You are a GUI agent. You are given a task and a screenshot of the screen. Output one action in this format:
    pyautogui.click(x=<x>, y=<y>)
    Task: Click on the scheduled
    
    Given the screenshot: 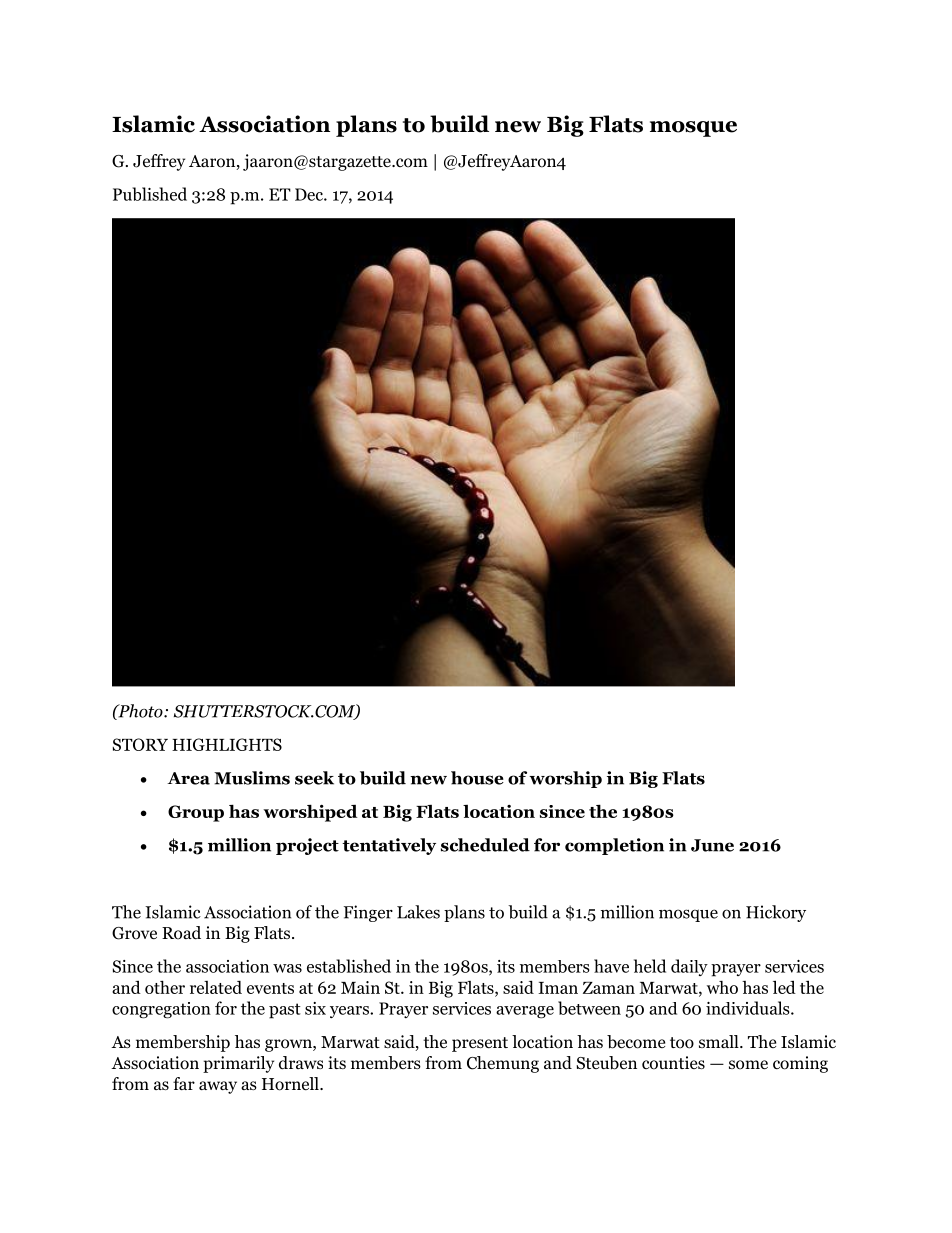 What is the action you would take?
    pyautogui.click(x=485, y=845)
